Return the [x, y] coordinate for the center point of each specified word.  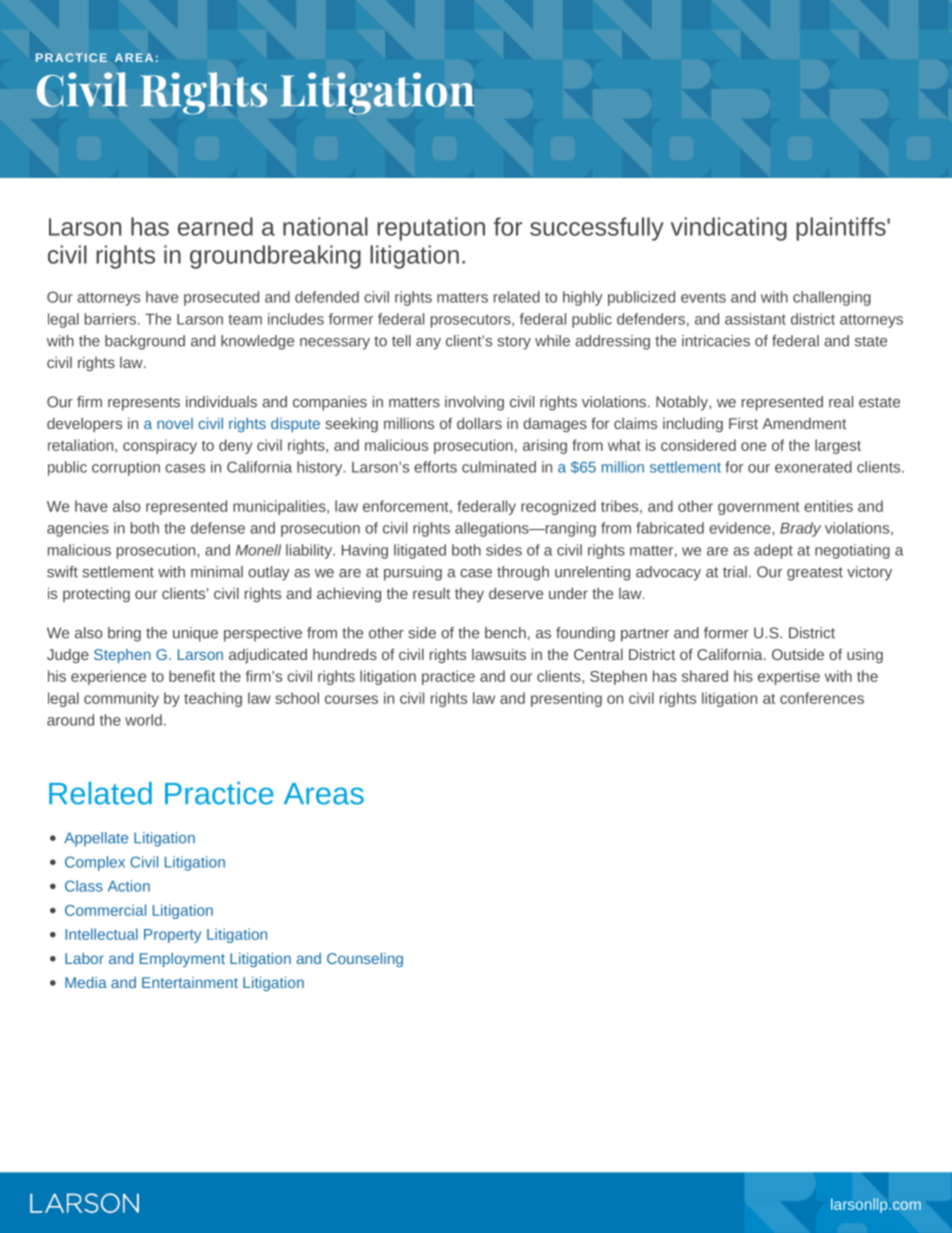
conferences [822, 698]
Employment [182, 960]
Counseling [365, 960]
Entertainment [190, 982]
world [143, 720]
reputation [431, 229]
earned [215, 226]
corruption [126, 468]
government [759, 508]
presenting [566, 699]
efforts [435, 467]
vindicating [729, 229]
